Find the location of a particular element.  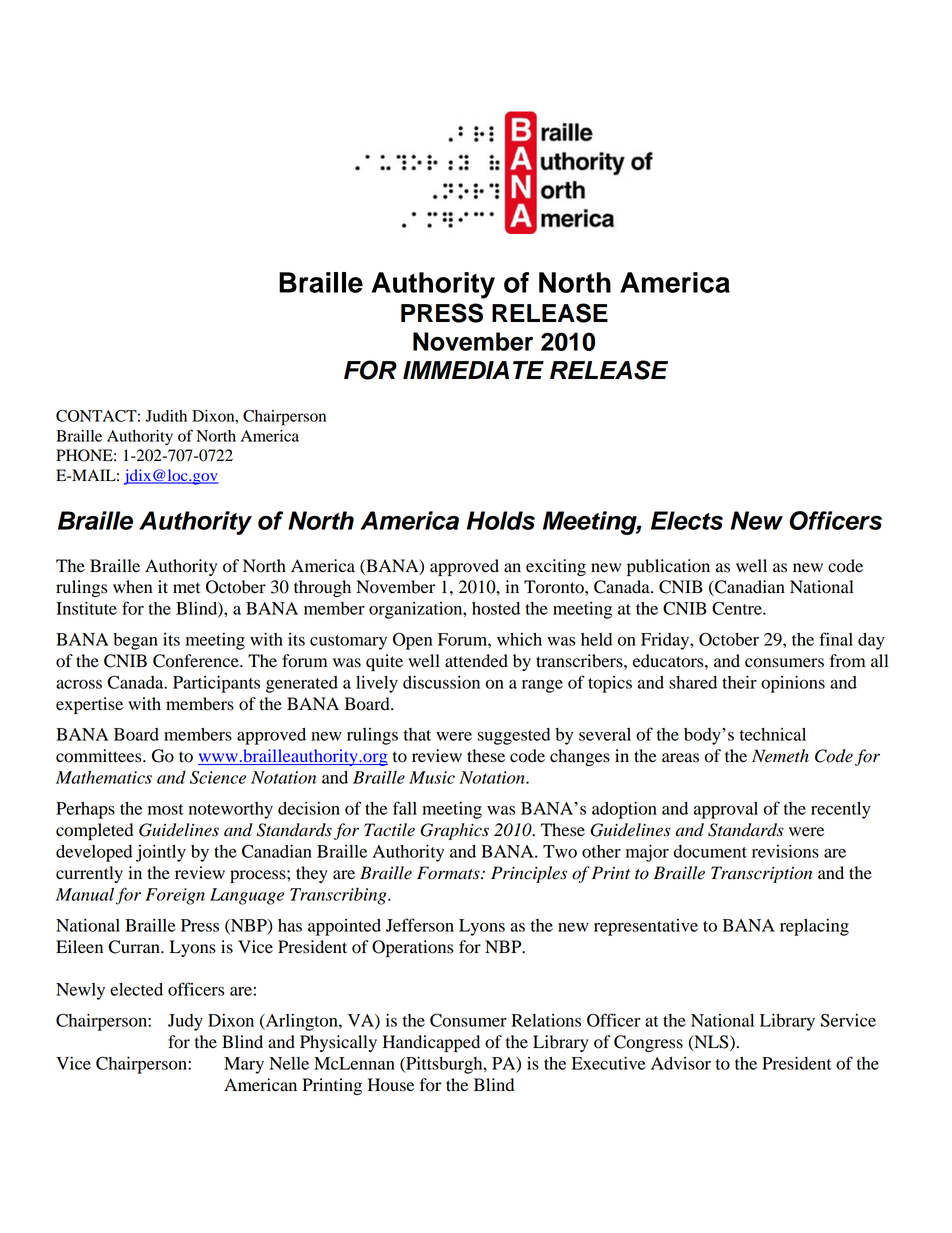

Graphics is located at coordinates (454, 831).
